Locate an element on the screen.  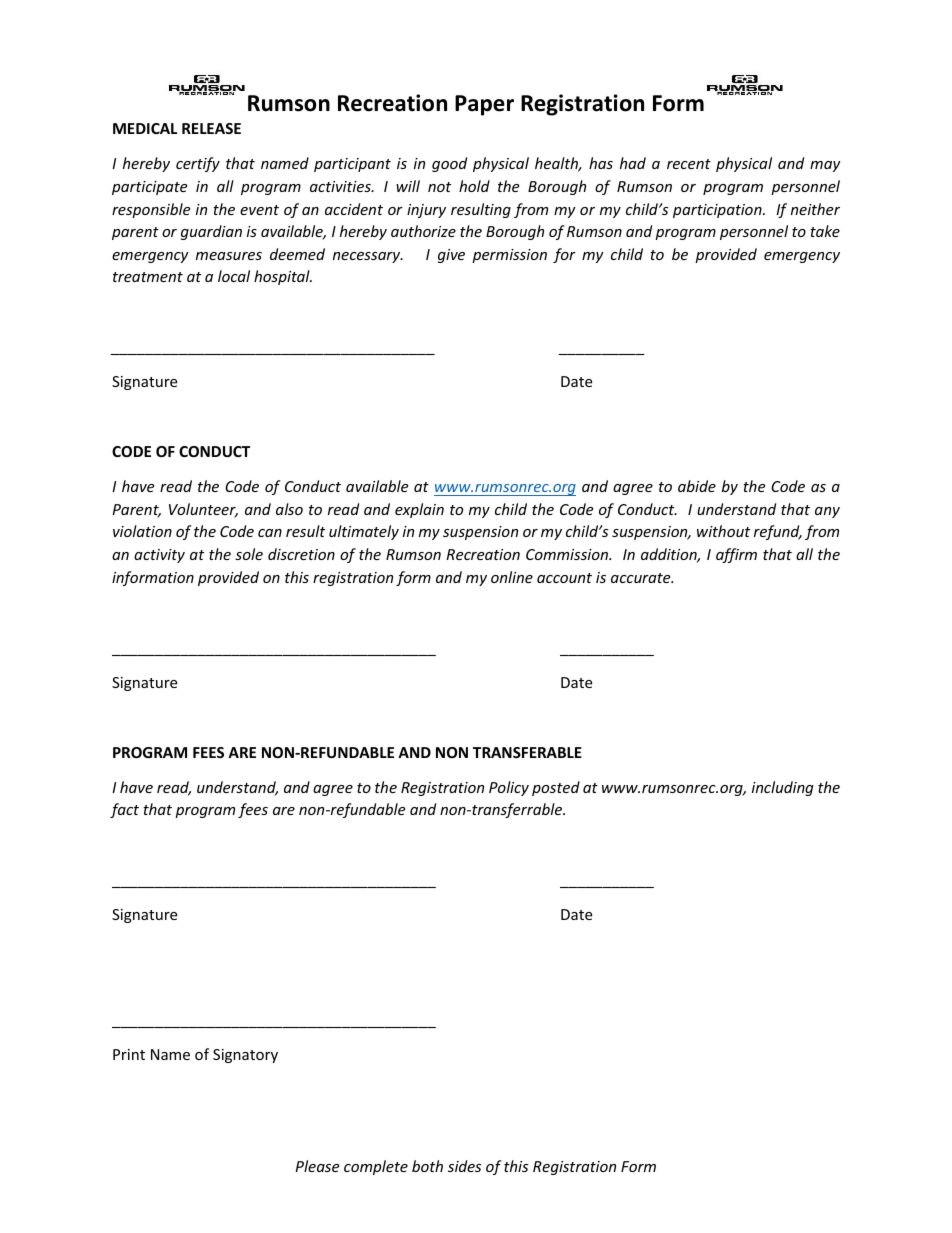
Signatory is located at coordinates (245, 1056).
